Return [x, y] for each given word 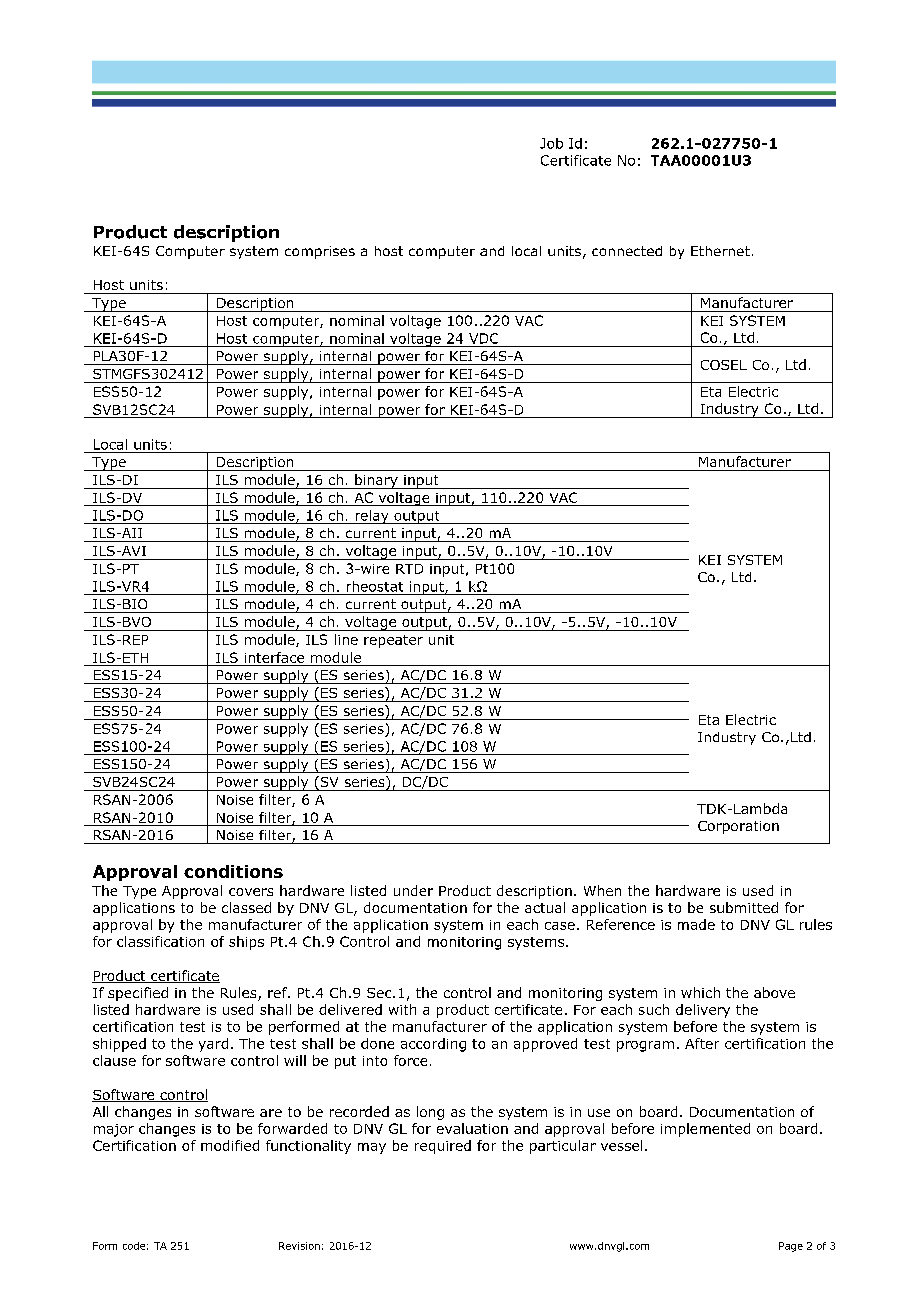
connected [627, 251]
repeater [393, 641]
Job [551, 143]
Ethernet [720, 251]
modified [230, 1145]
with [402, 1009]
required [443, 1147]
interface [274, 657]
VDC [483, 338]
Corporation [738, 827]
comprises [320, 252]
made [696, 924]
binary [376, 481]
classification [160, 941]
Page [791, 1247]
